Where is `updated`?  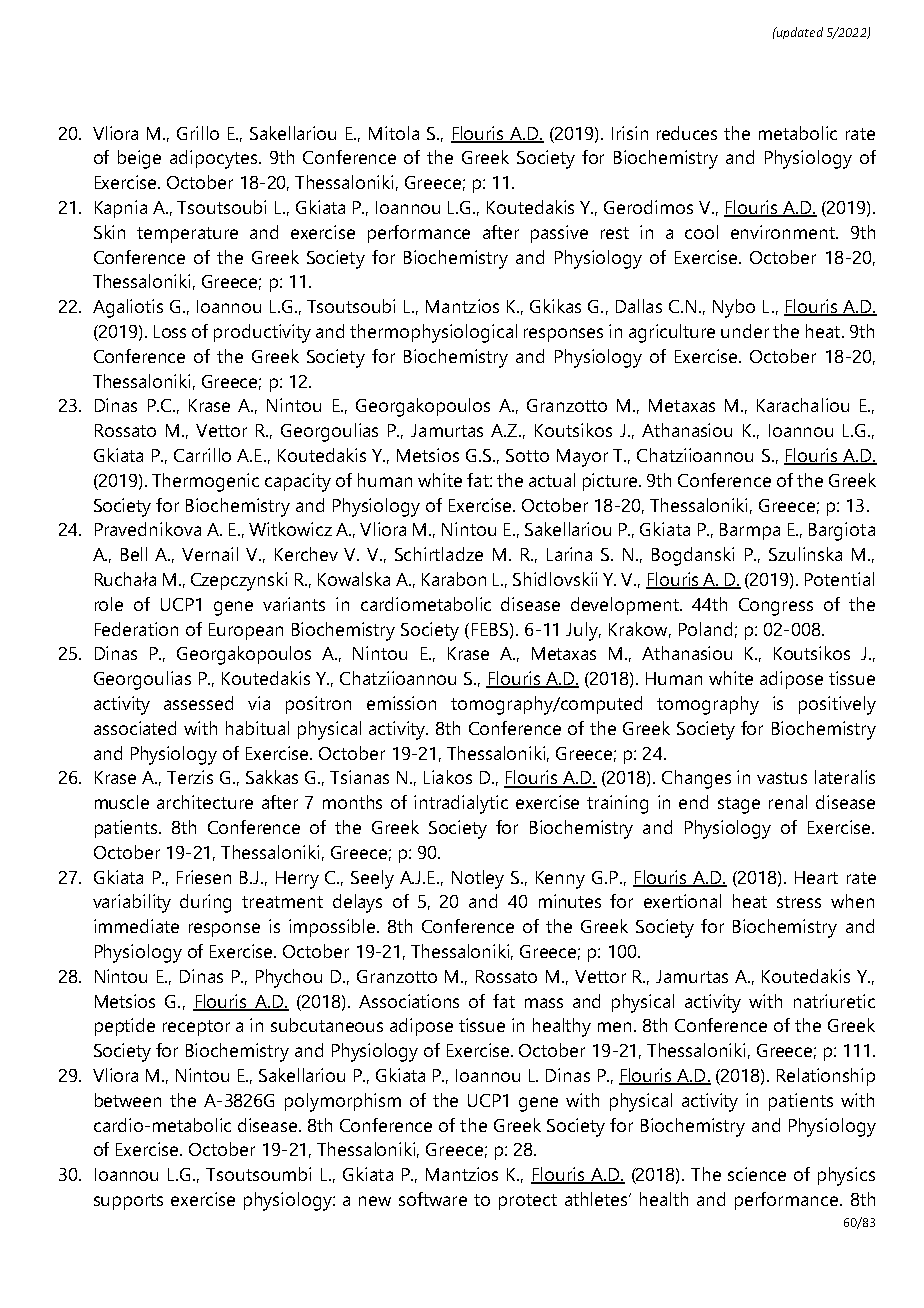
updated is located at coordinates (799, 33).
